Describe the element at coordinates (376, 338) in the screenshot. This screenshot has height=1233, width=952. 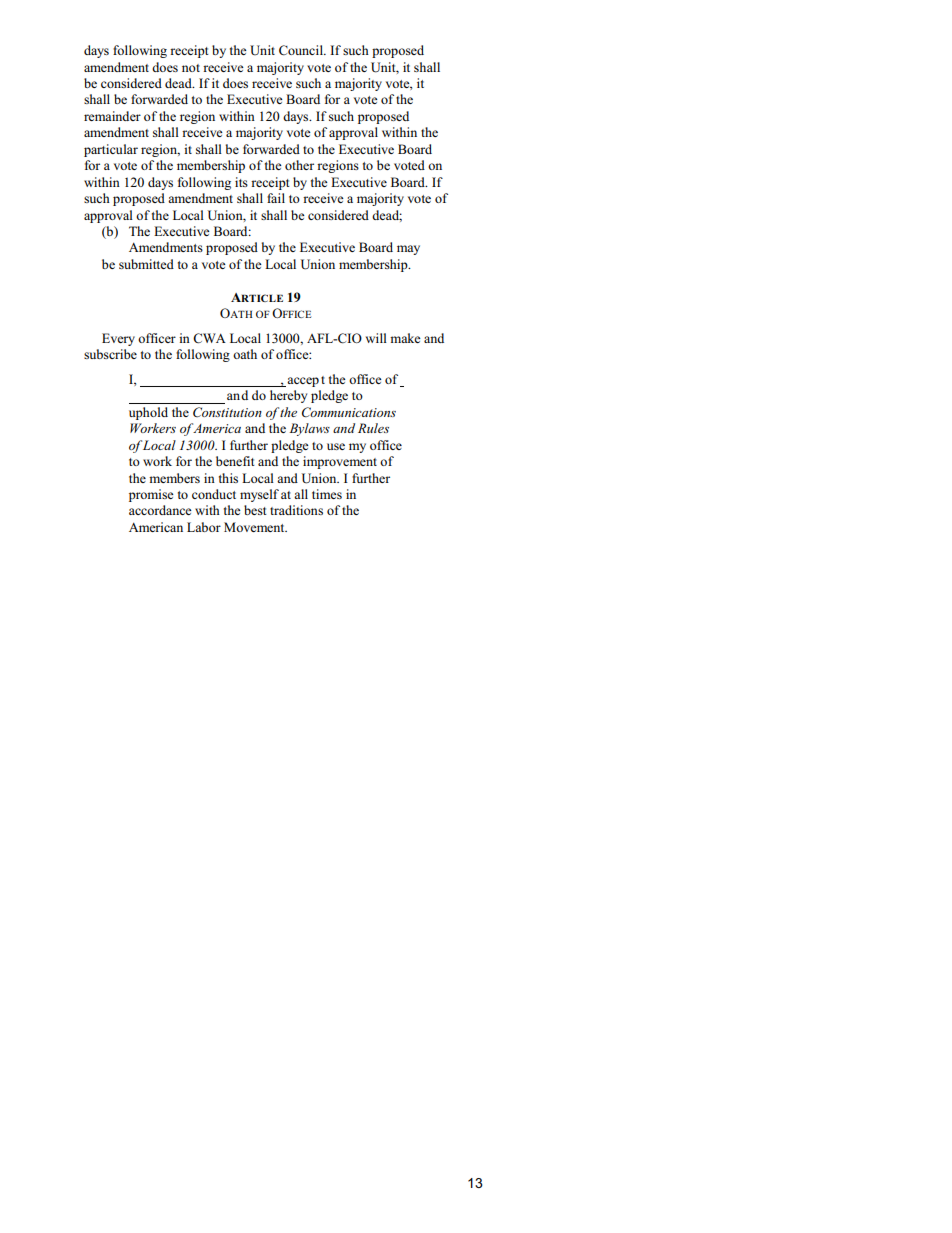
I see `will` at that location.
